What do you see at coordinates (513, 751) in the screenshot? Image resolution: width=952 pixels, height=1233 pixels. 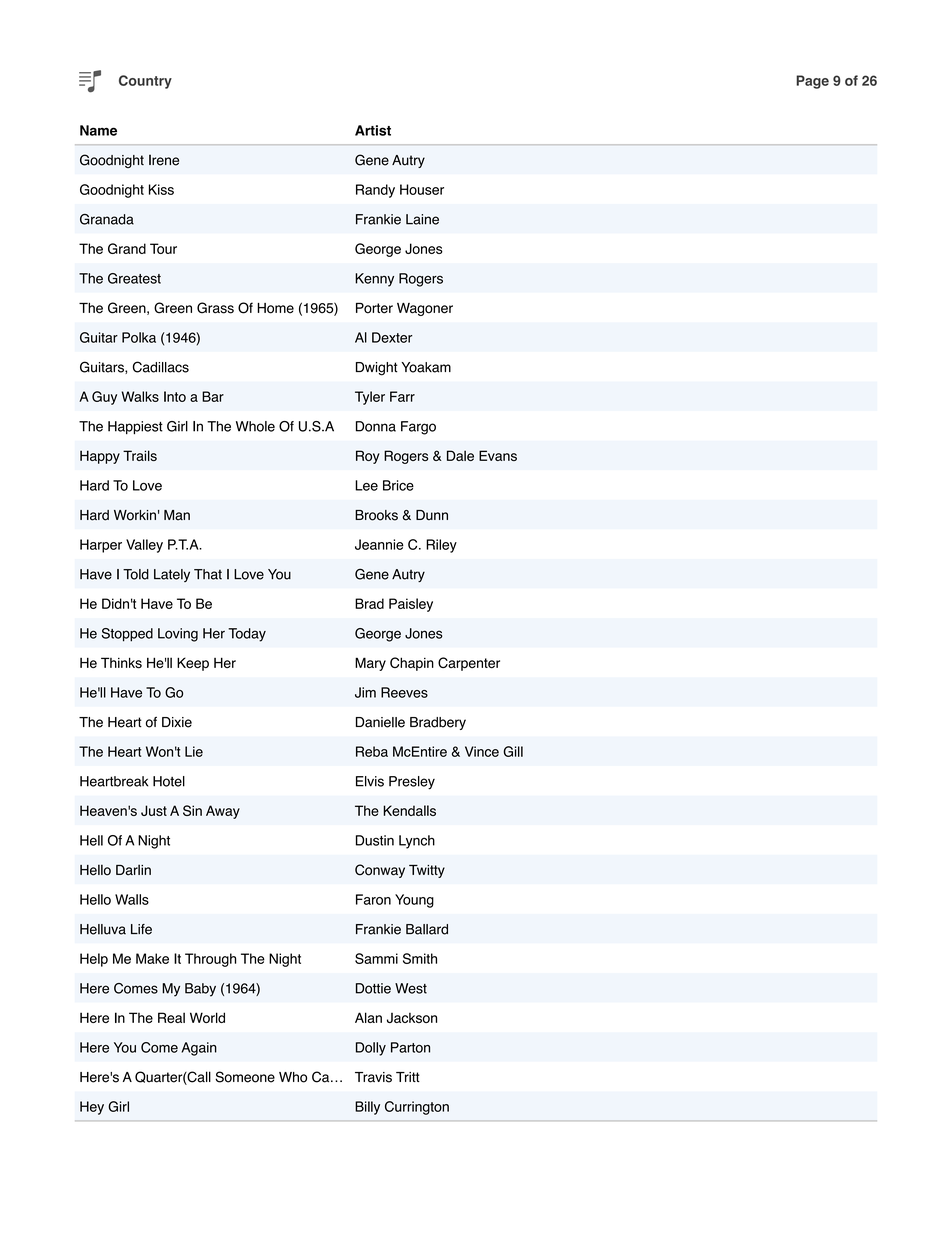 I see `Gill` at bounding box center [513, 751].
